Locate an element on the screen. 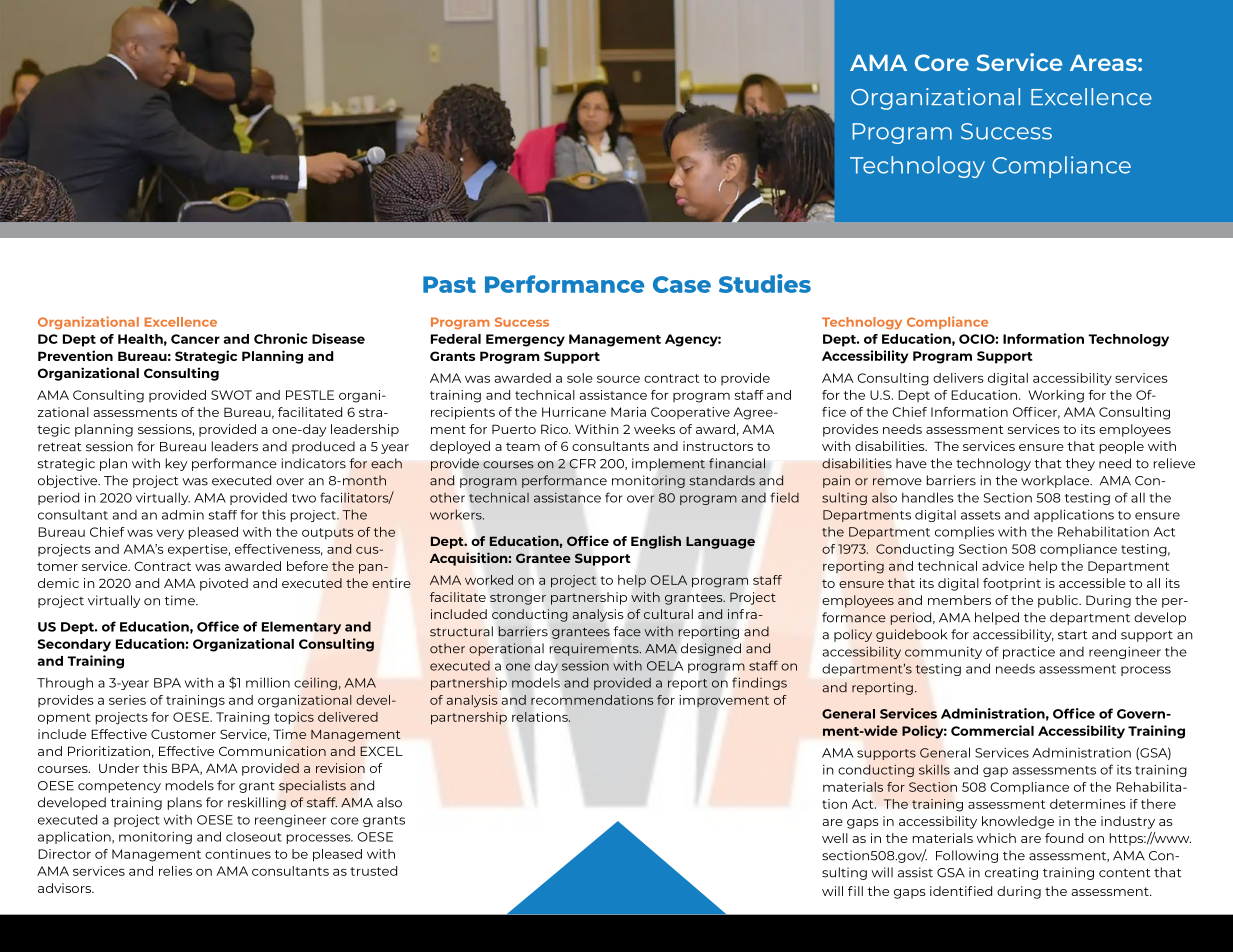 The width and height of the screenshot is (1233, 952). Cancer is located at coordinates (195, 339).
